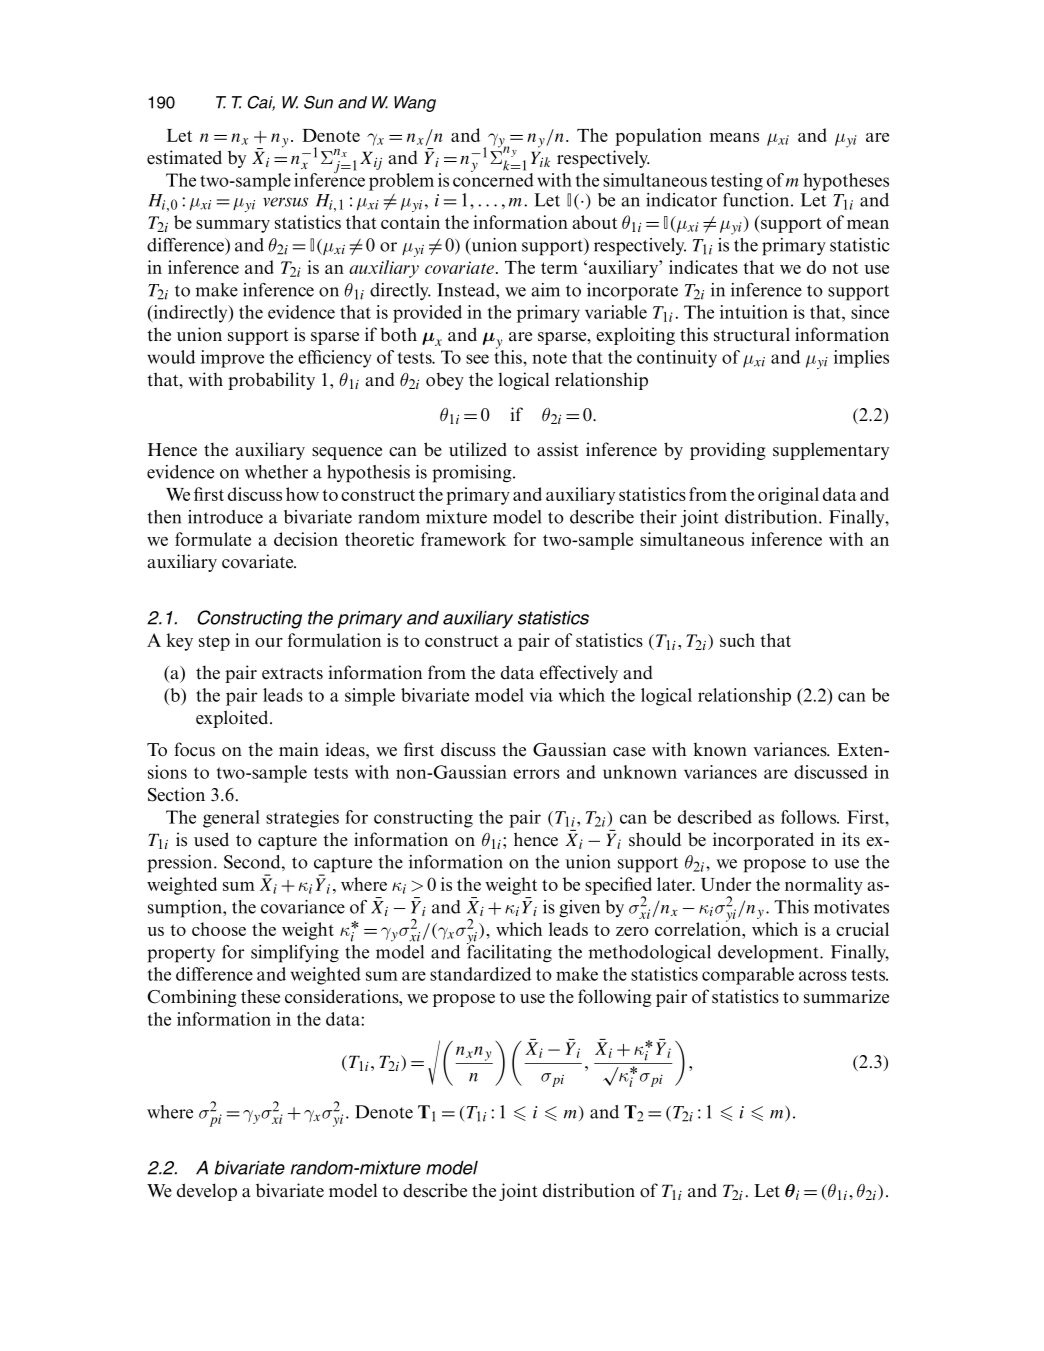  Describe the element at coordinates (509, 952) in the document. I see `facilitating` at that location.
